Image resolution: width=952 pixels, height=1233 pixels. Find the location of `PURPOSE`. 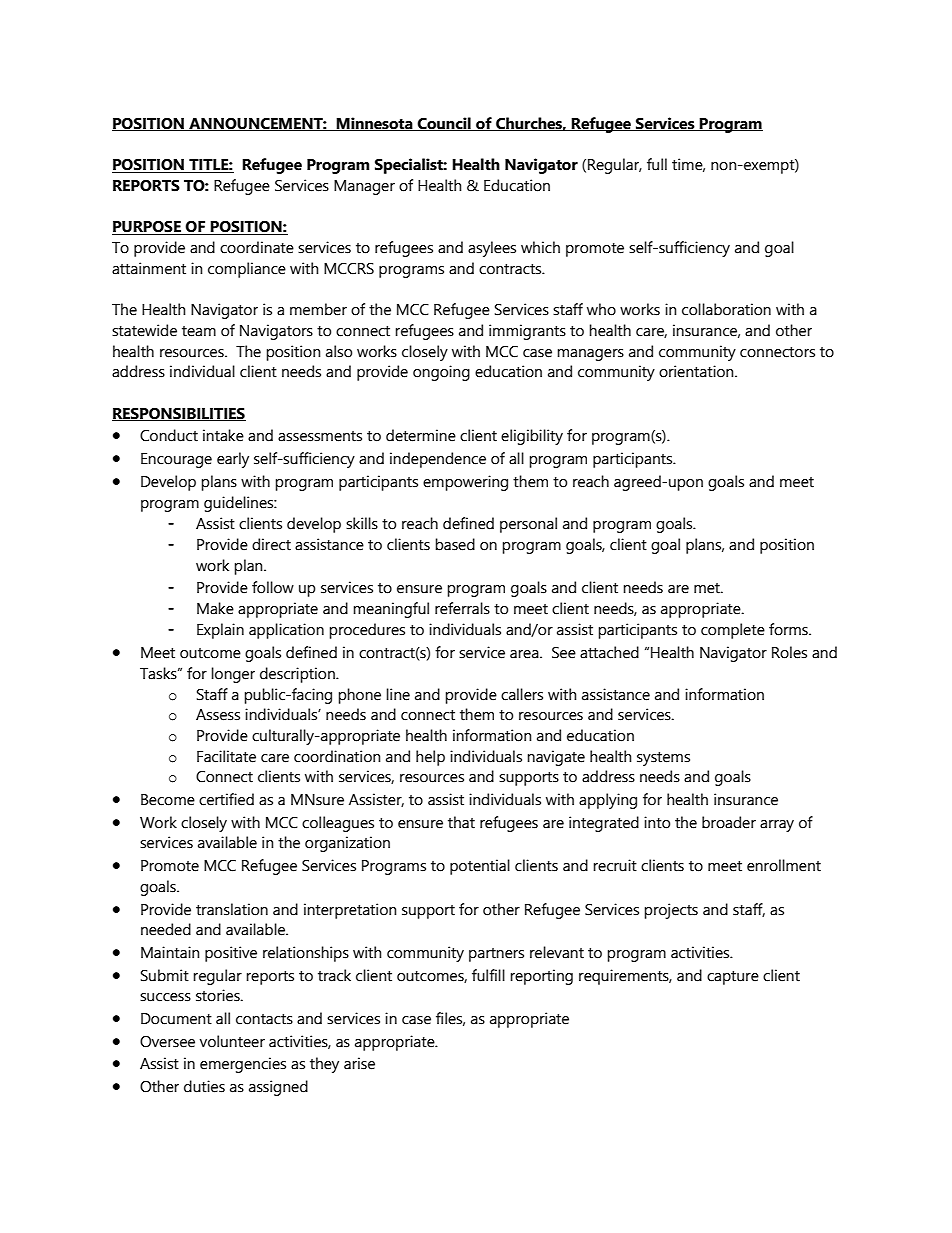

PURPOSE is located at coordinates (147, 227).
